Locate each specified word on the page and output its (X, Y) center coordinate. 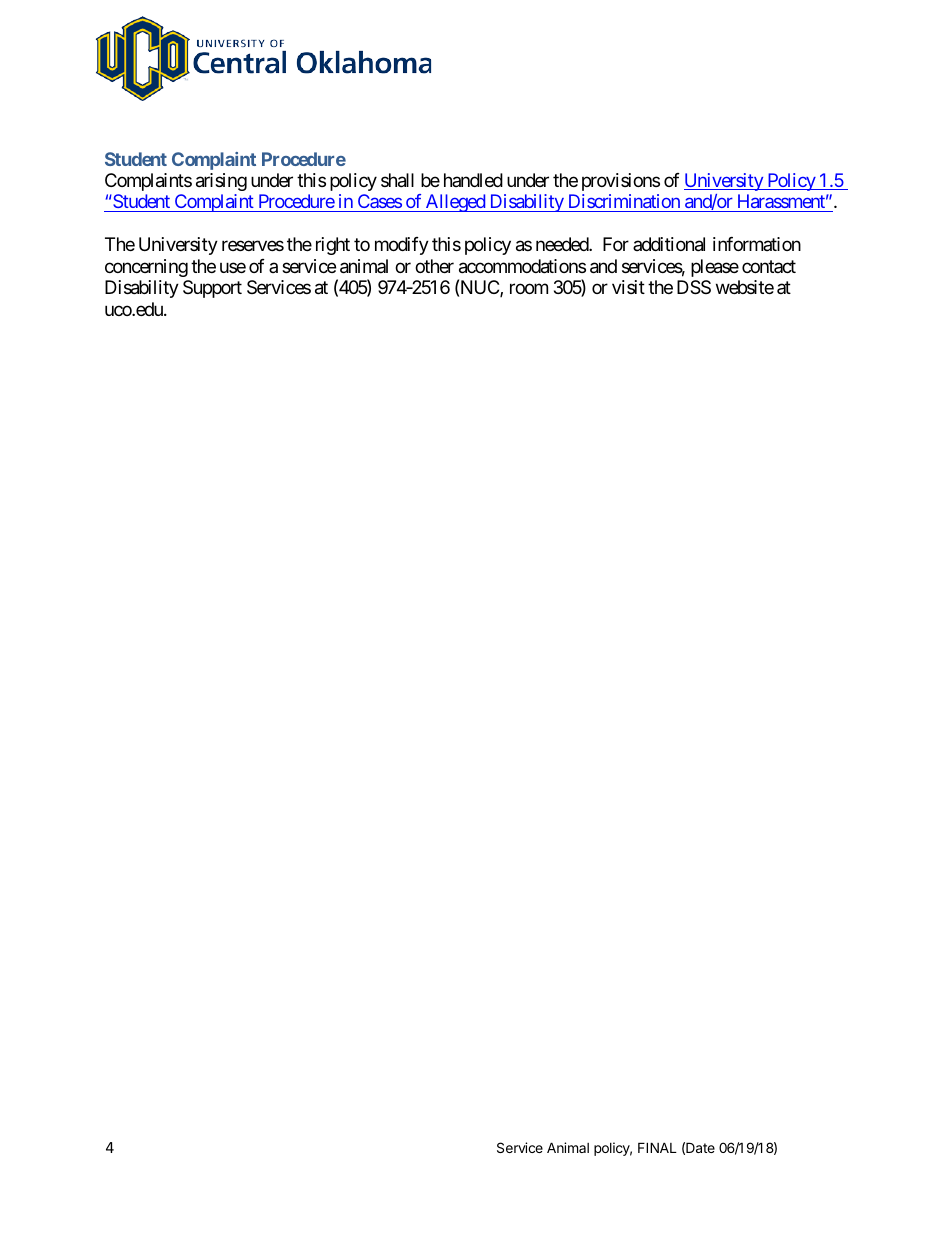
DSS (694, 287)
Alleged (455, 203)
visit (628, 287)
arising (221, 182)
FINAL (657, 1147)
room (529, 289)
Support (212, 289)
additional (669, 244)
